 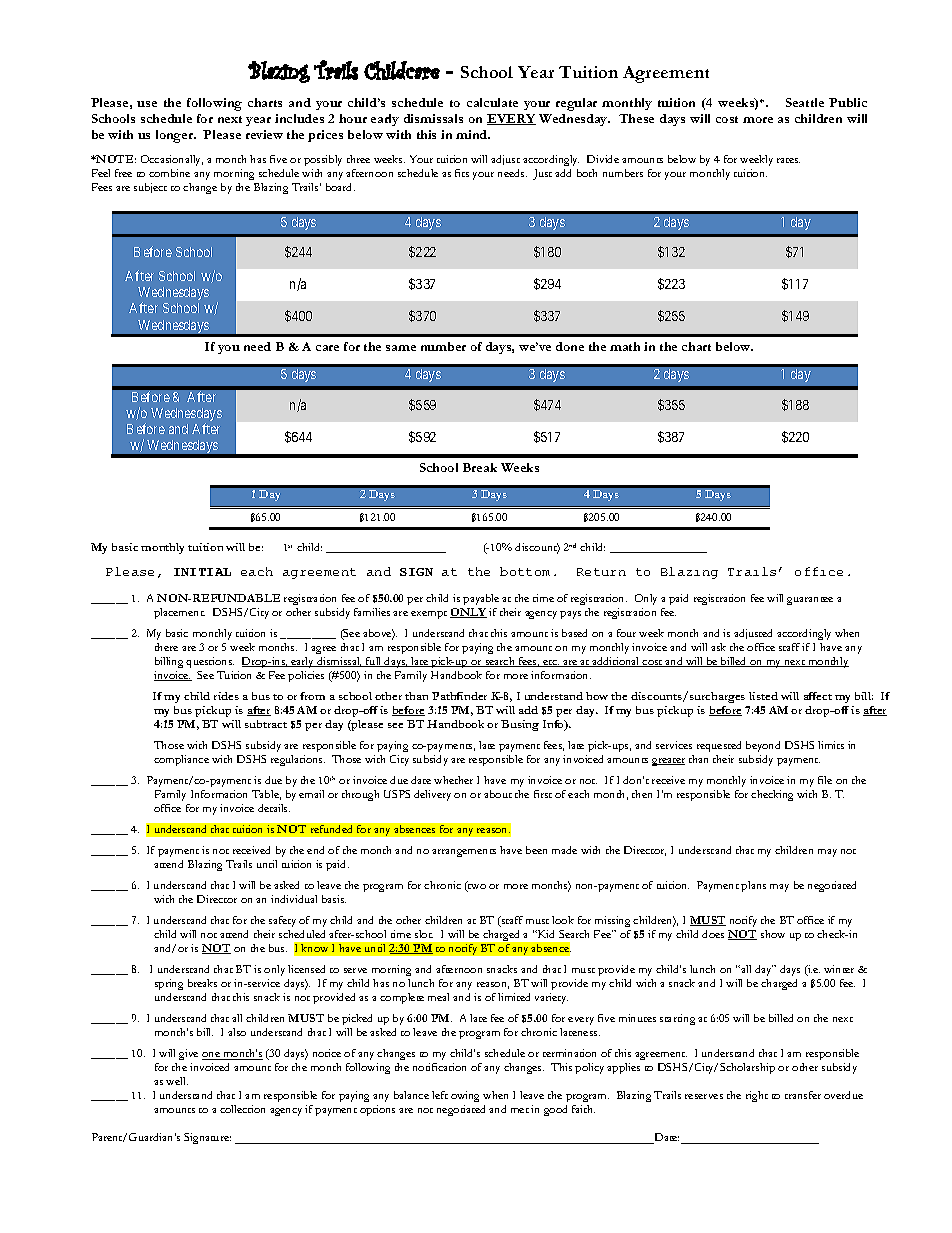 I want to click on rates, so click(x=788, y=160).
